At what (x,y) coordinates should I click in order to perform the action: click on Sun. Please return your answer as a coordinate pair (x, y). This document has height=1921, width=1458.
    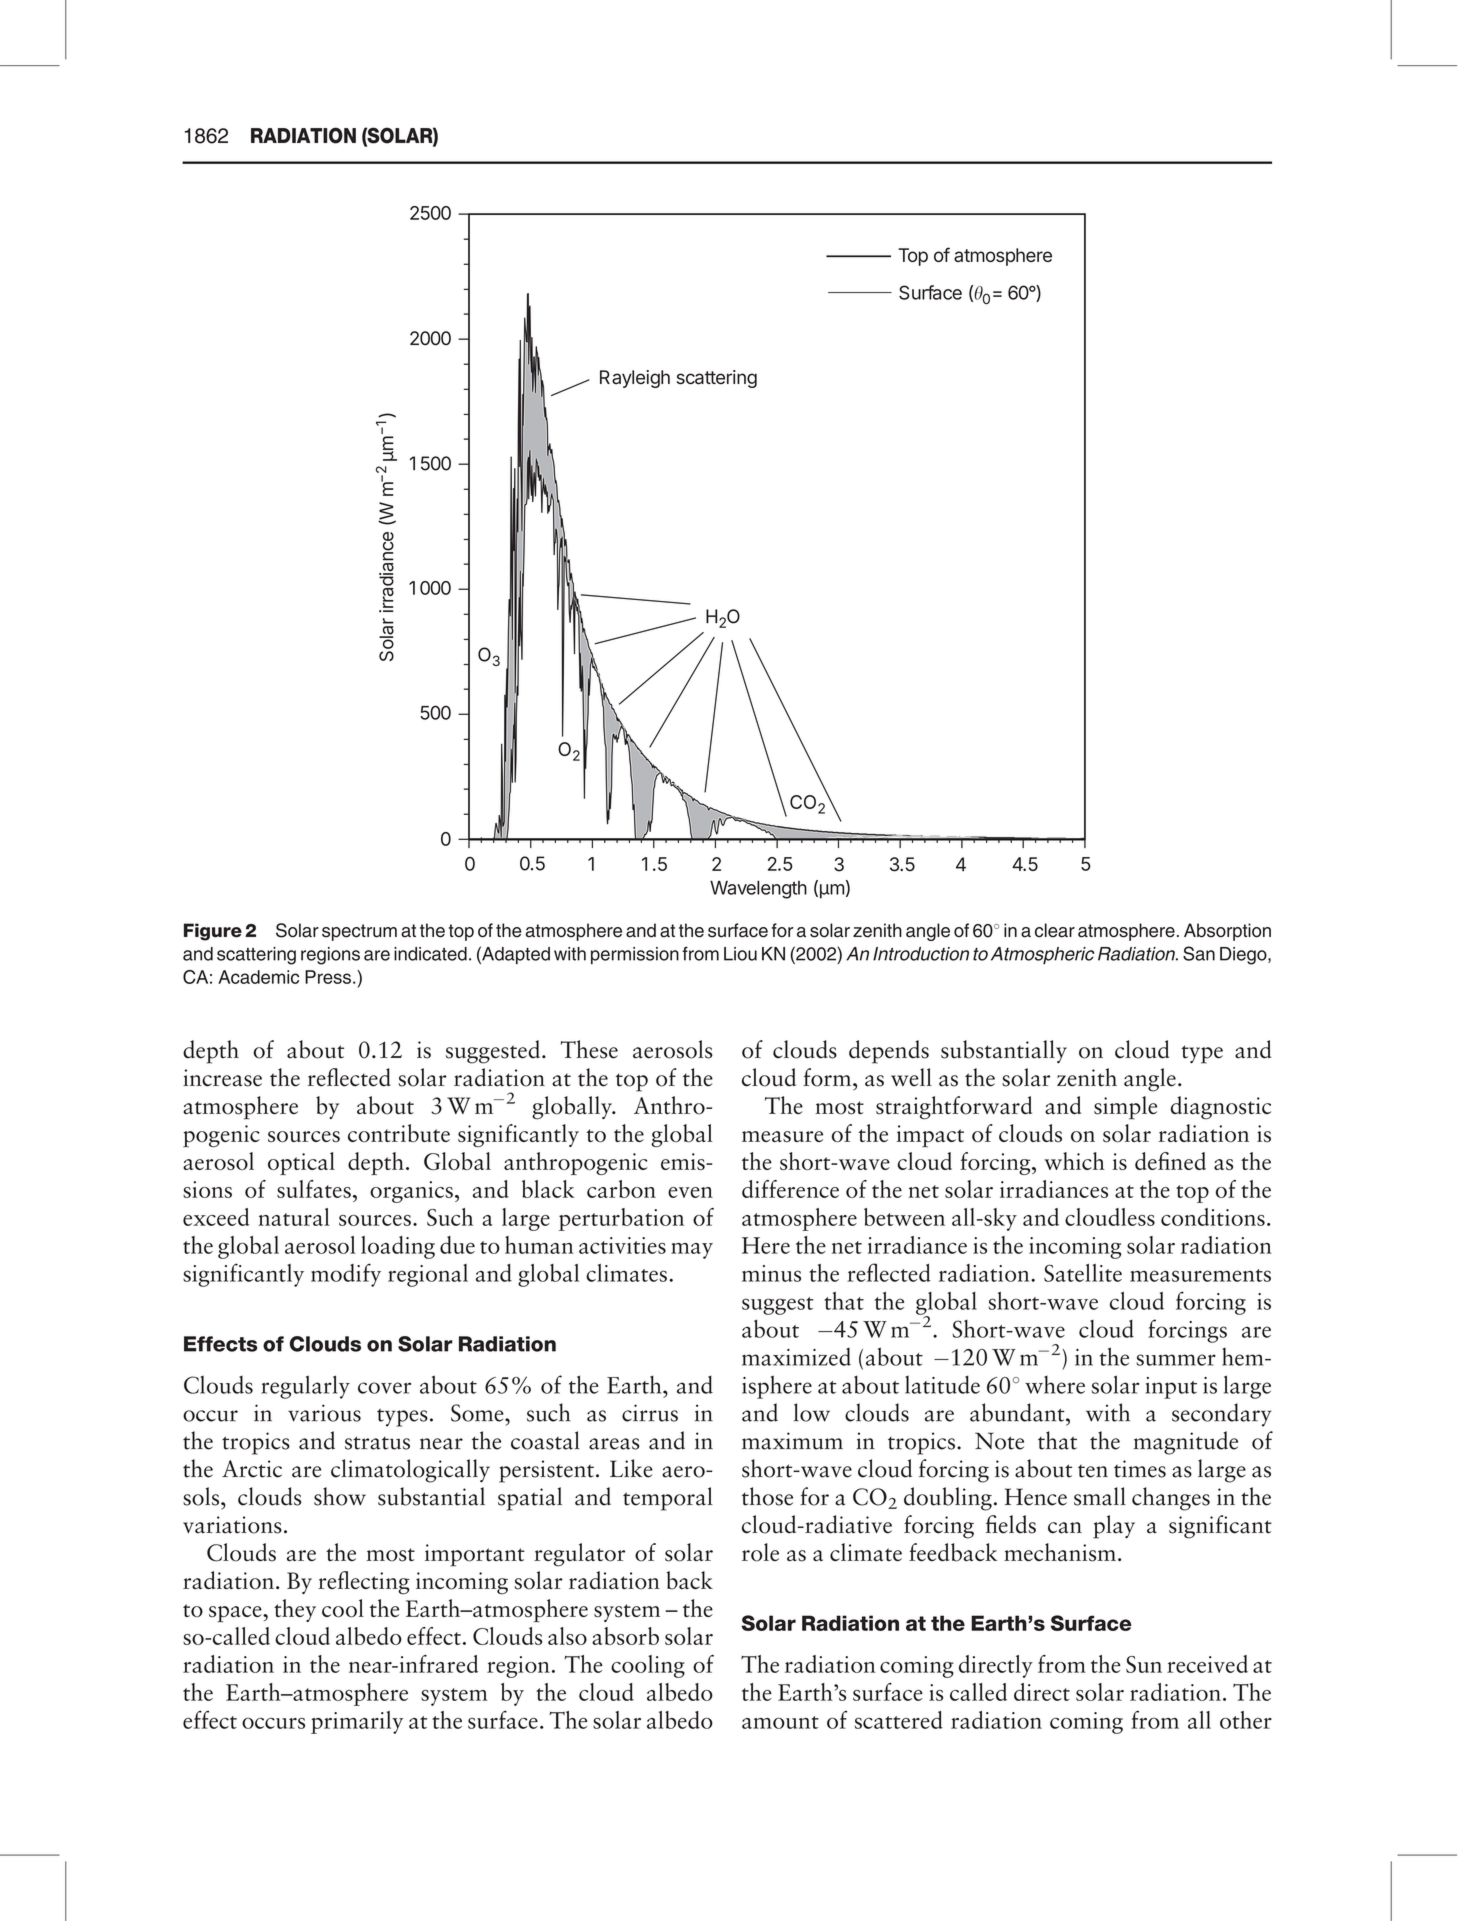
    Looking at the image, I should click on (1144, 1664).
